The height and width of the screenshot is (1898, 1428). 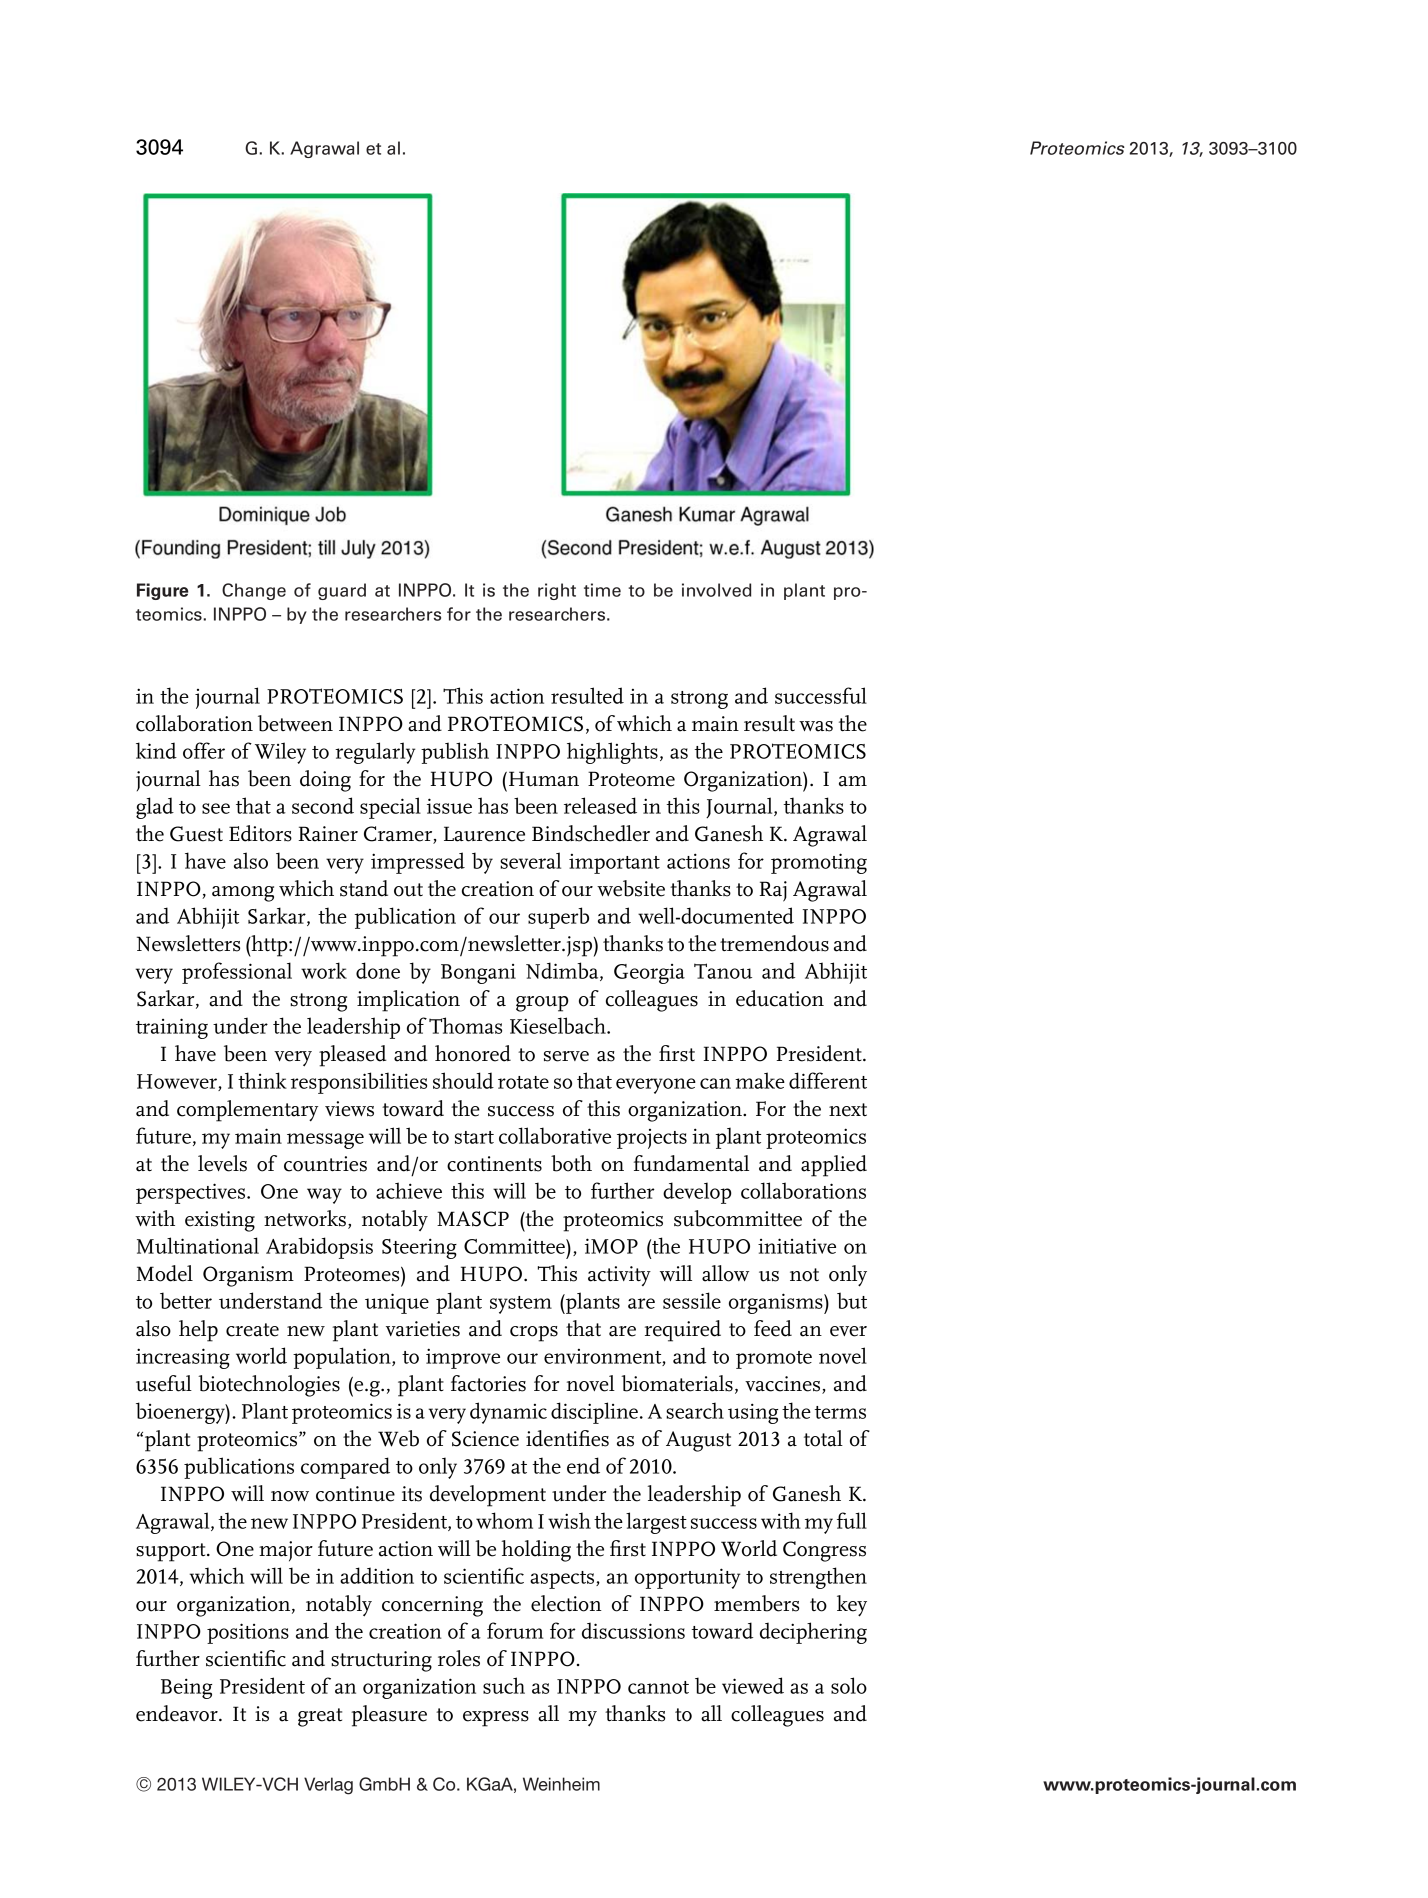 I want to click on continents, so click(x=494, y=1164).
